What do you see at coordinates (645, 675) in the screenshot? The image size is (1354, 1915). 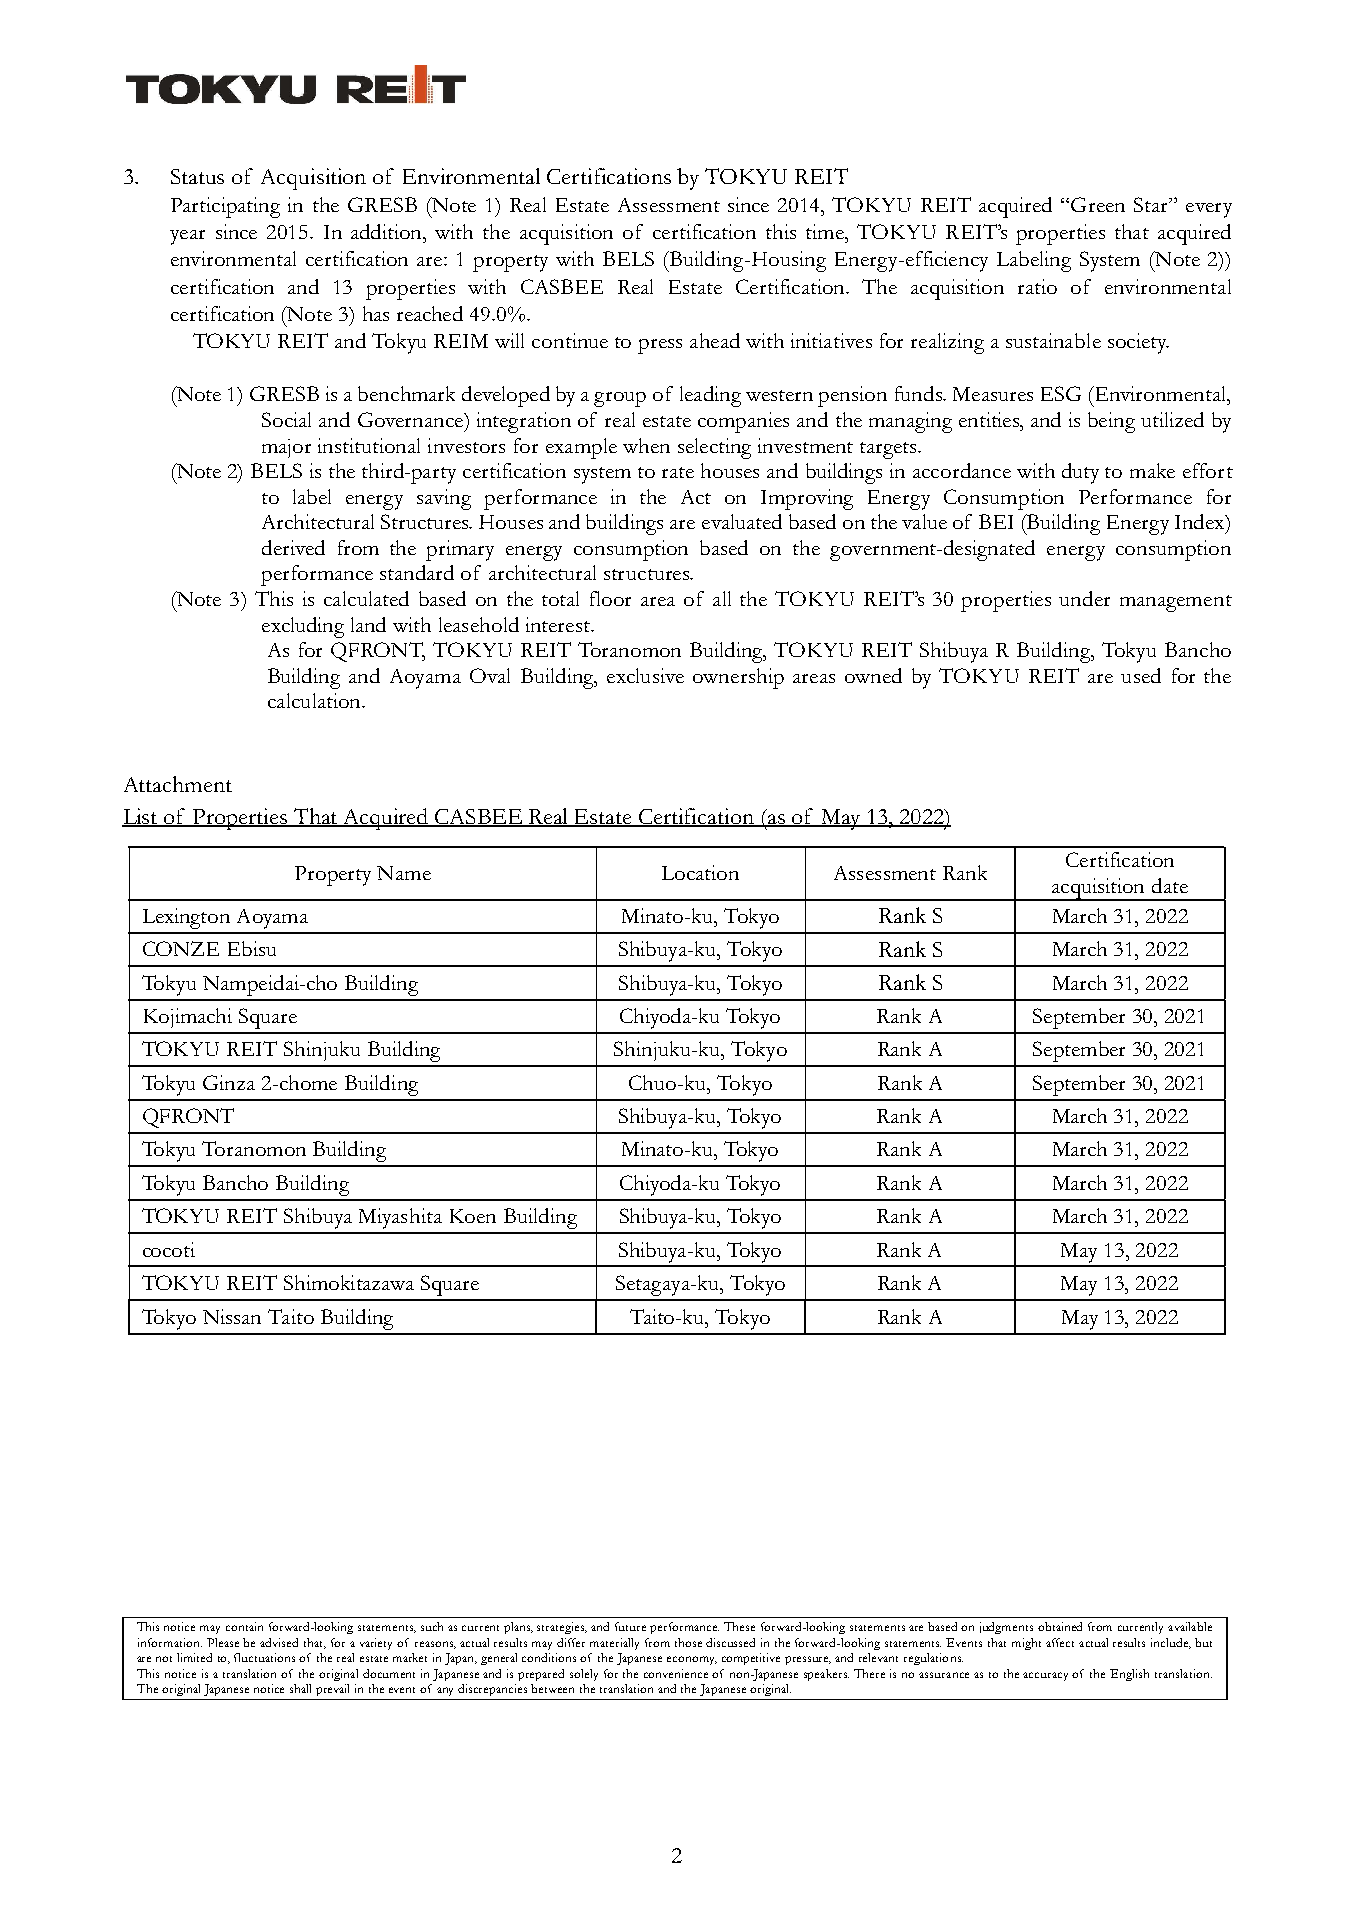 I see `exclusive` at bounding box center [645, 675].
